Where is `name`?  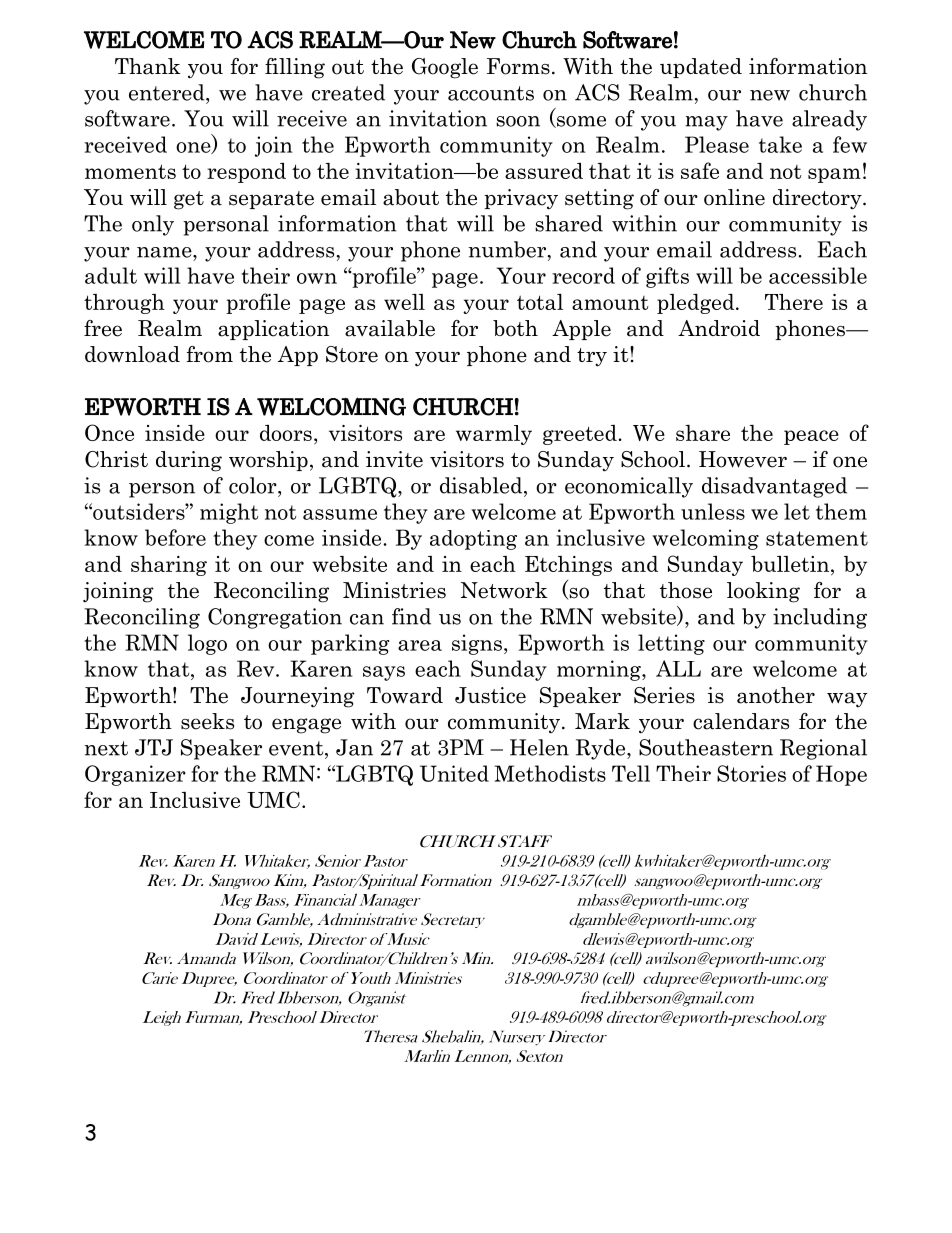
name is located at coordinates (165, 252).
